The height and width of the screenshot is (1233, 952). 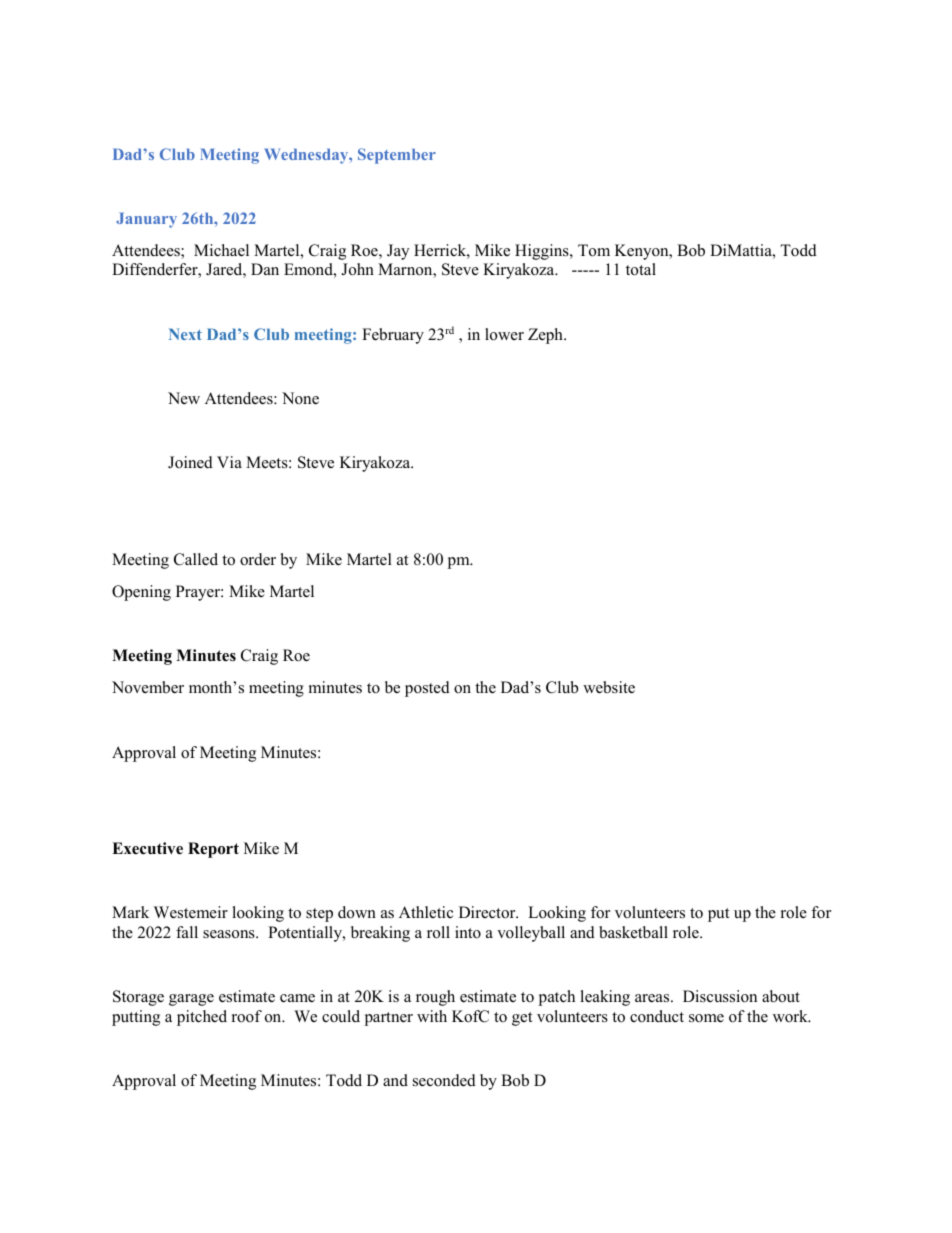 What do you see at coordinates (397, 156) in the screenshot?
I see `September` at bounding box center [397, 156].
